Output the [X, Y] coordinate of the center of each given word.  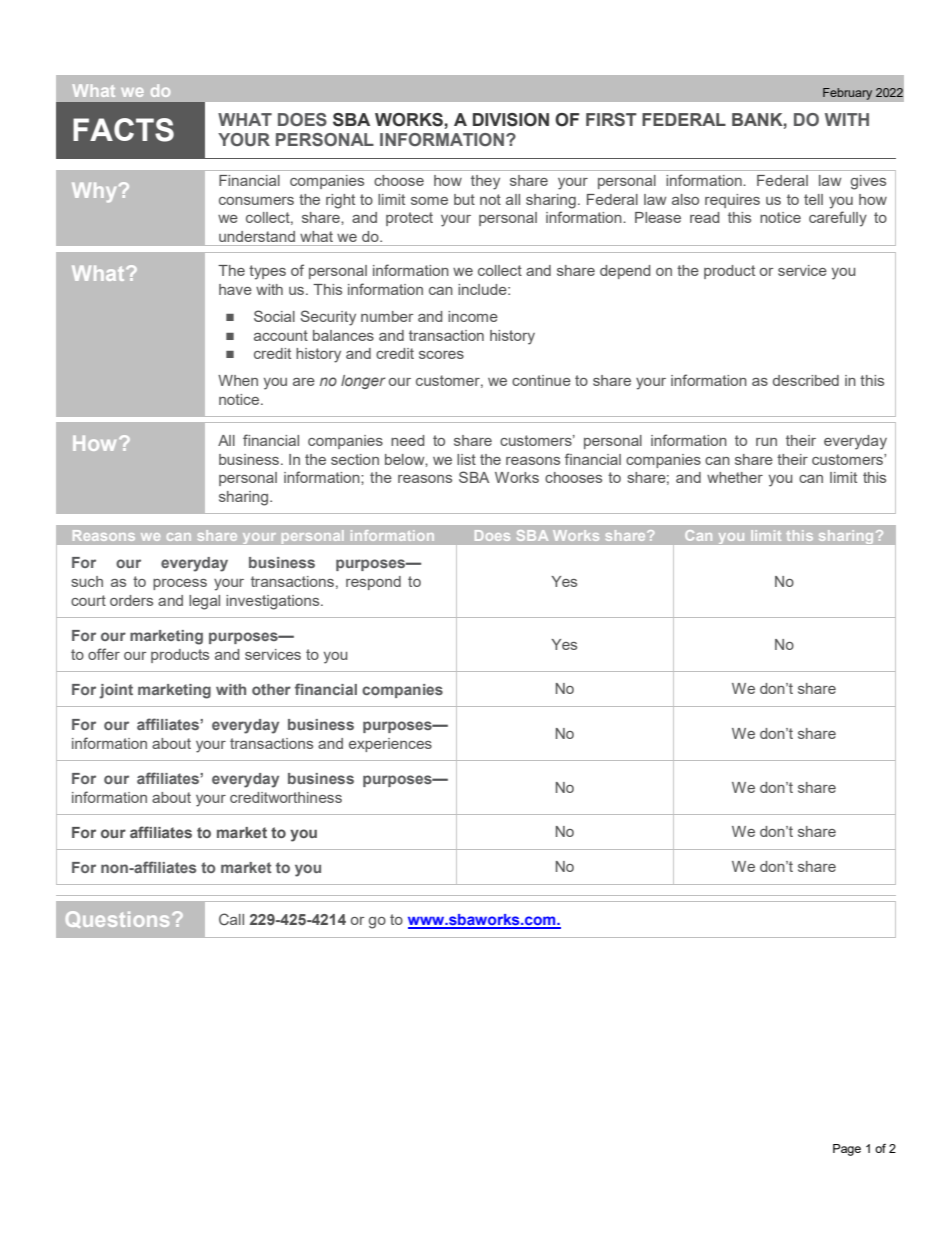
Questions [117, 919]
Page [847, 1150]
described [806, 380]
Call [231, 919]
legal [204, 602]
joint [116, 691]
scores [441, 355]
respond [373, 583]
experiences [390, 745]
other [271, 689]
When [238, 380]
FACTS [123, 130]
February [848, 94]
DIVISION [511, 120]
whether [735, 477]
